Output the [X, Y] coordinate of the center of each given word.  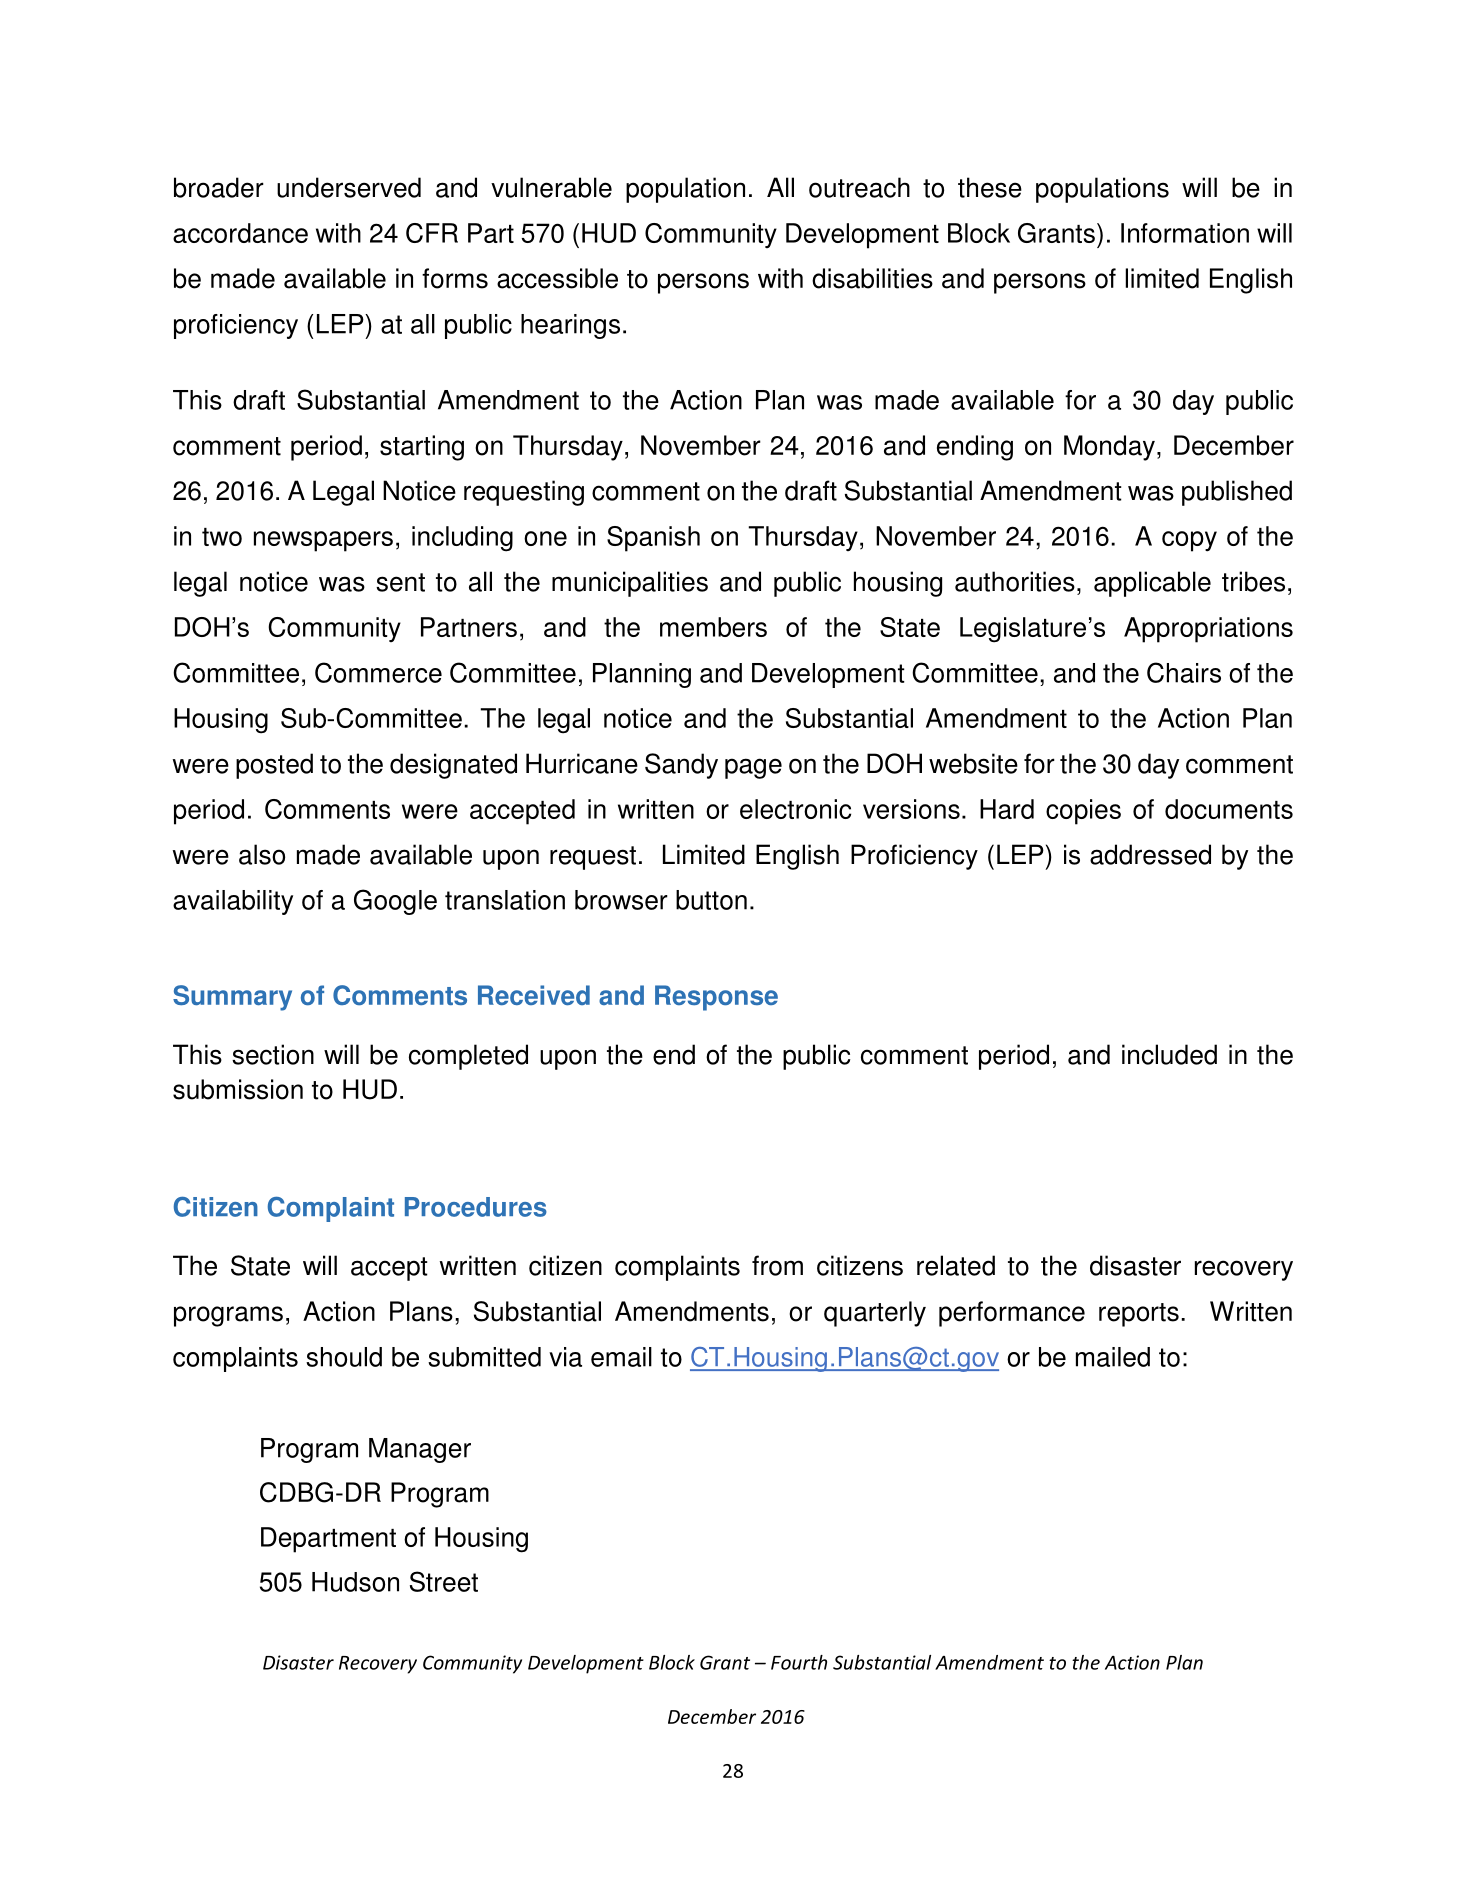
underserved [349, 187]
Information [1185, 233]
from [777, 1265]
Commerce [378, 672]
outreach [859, 187]
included [1169, 1054]
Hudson [355, 1582]
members [713, 627]
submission [238, 1089]
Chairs [1184, 672]
